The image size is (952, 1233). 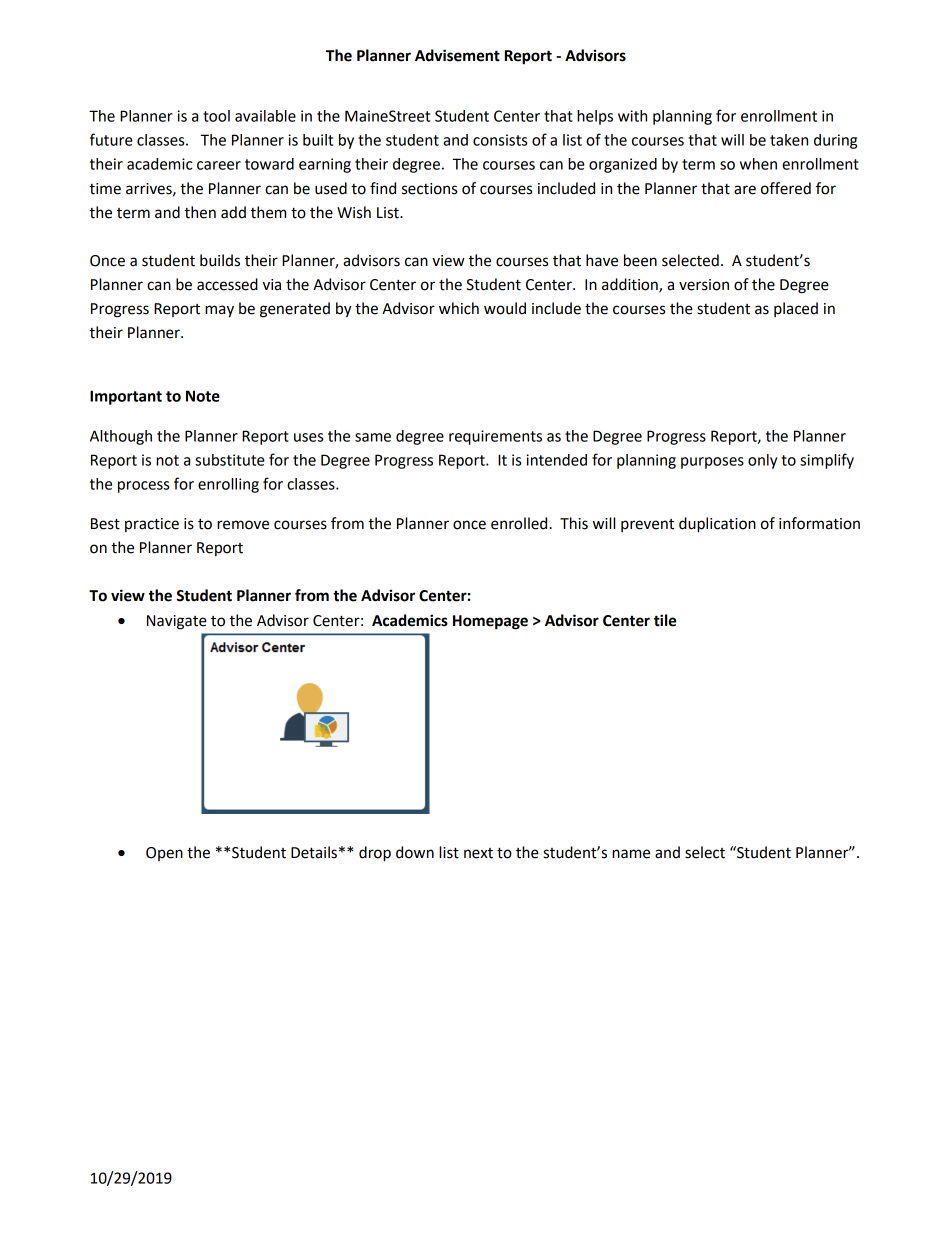 I want to click on Homepage, so click(x=490, y=622).
